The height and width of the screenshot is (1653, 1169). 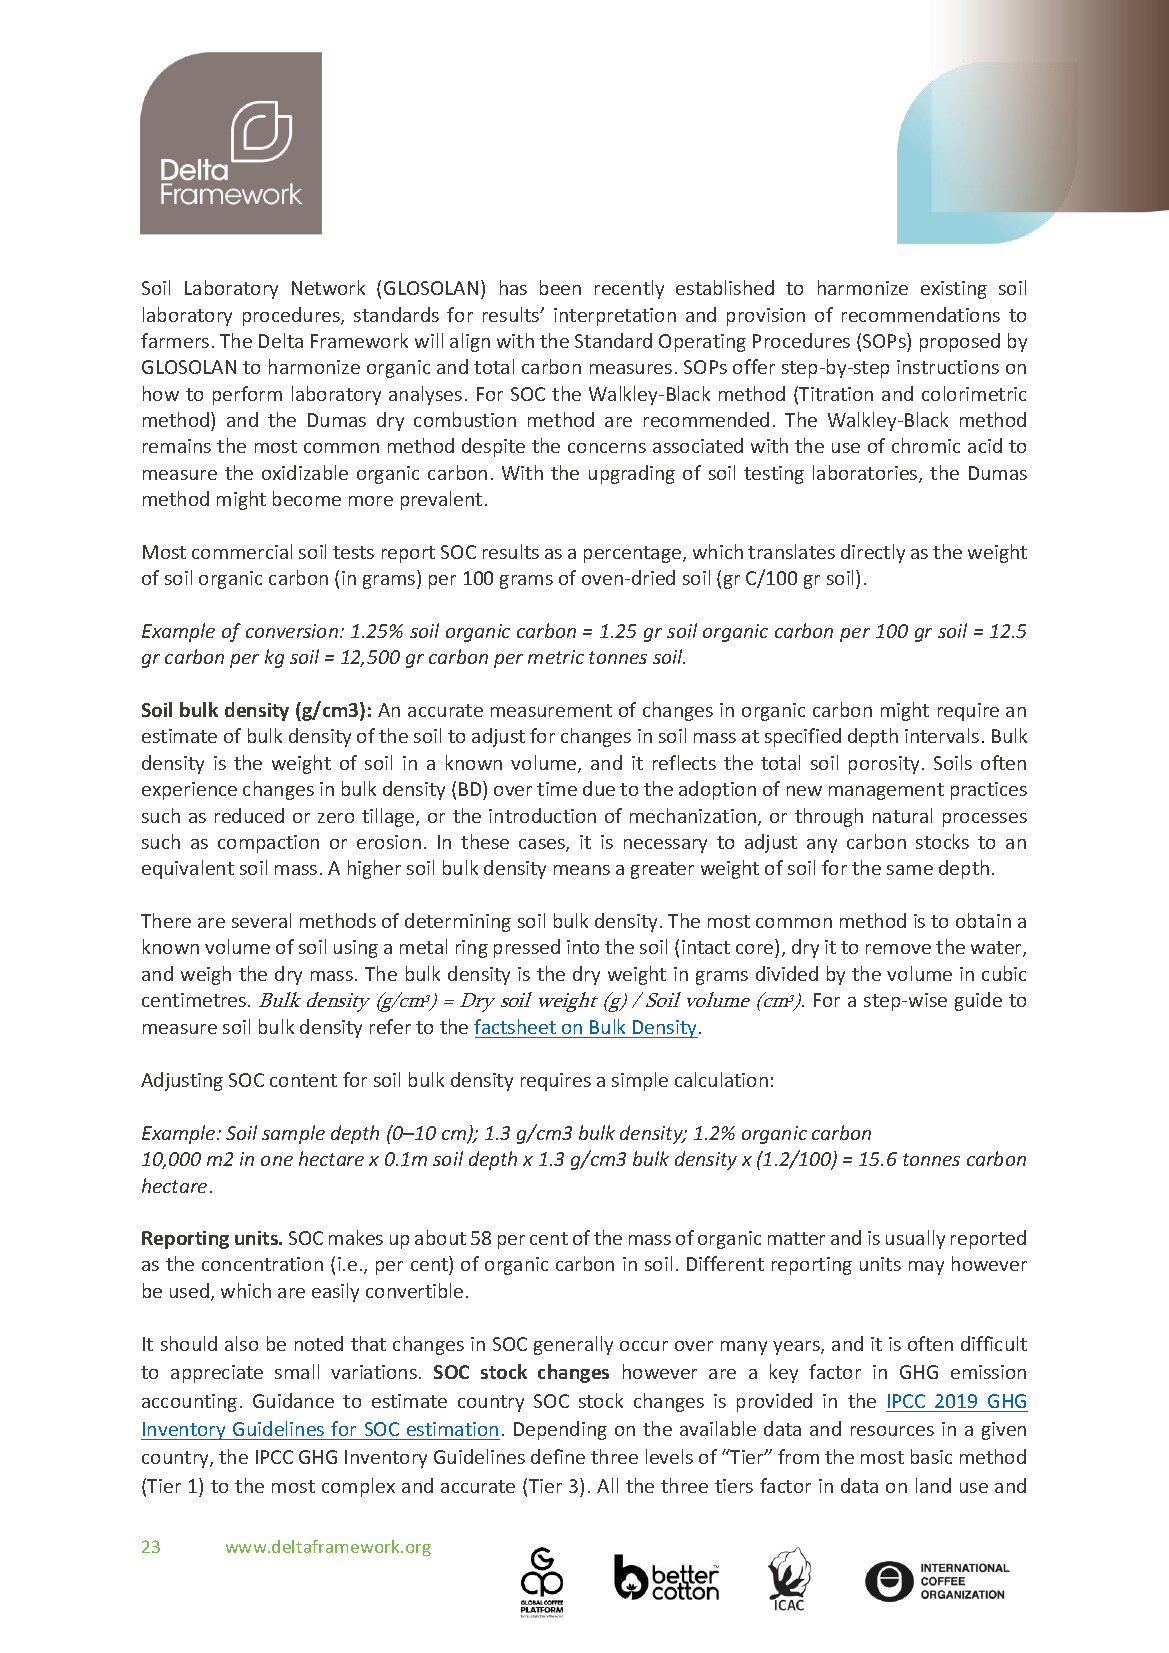 I want to click on upgrading, so click(x=632, y=474).
